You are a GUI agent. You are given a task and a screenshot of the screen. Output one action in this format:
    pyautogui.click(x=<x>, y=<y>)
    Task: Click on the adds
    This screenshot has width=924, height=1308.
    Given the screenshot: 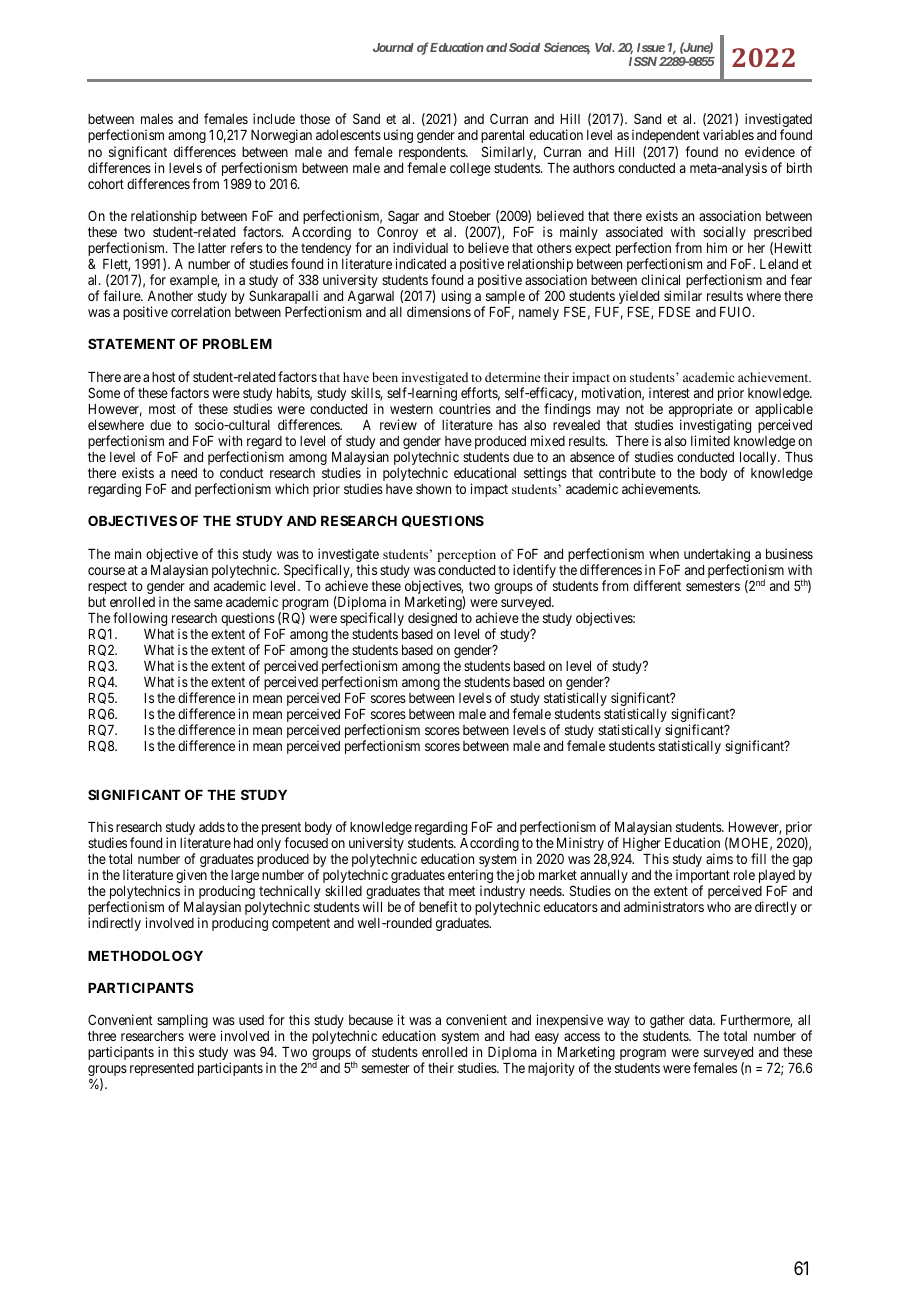 What is the action you would take?
    pyautogui.click(x=212, y=827)
